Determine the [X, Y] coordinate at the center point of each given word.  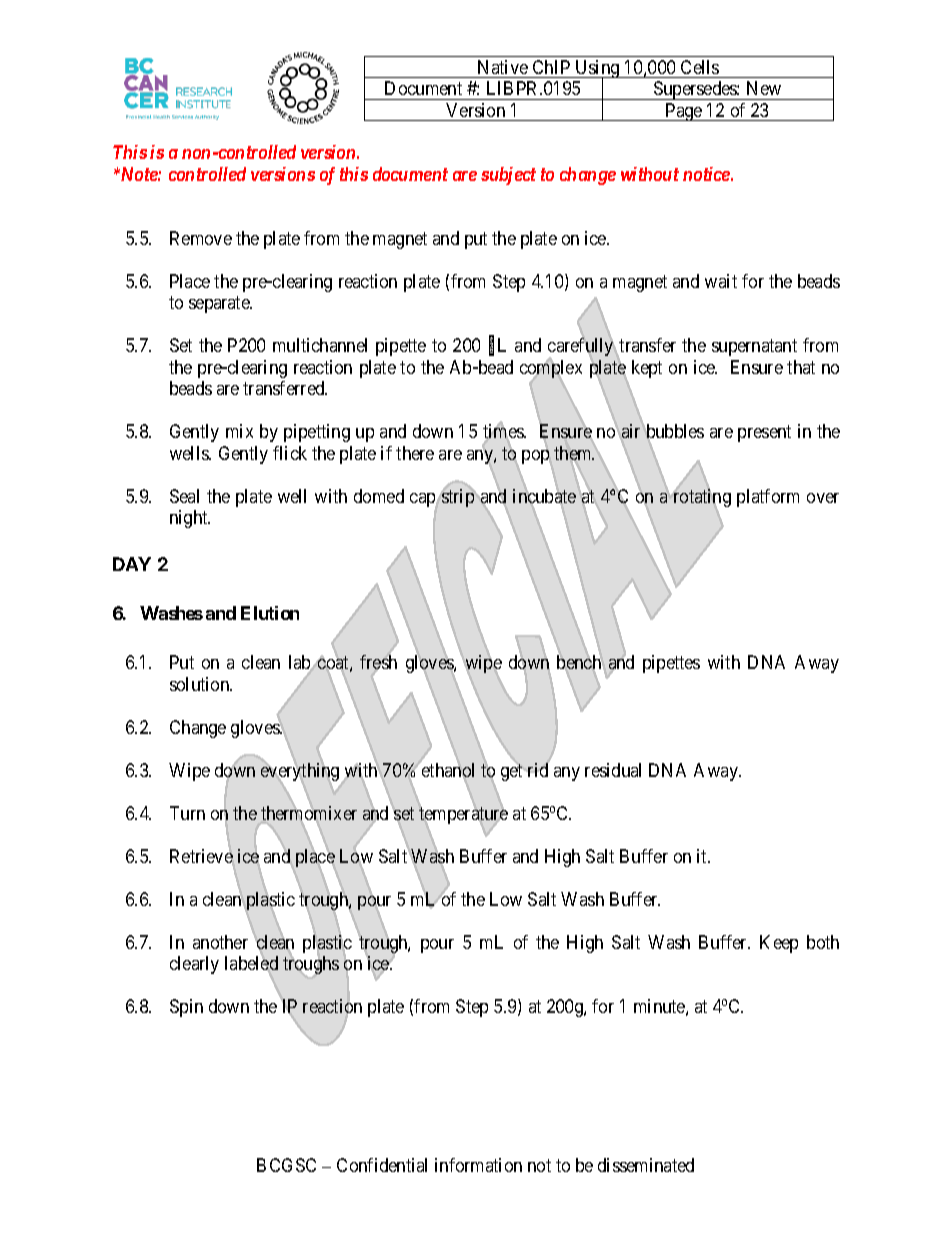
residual [613, 770]
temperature [463, 817]
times [504, 433]
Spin [186, 1008]
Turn [187, 813]
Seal [184, 496]
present [764, 434]
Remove [201, 238]
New [764, 88]
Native [503, 67]
